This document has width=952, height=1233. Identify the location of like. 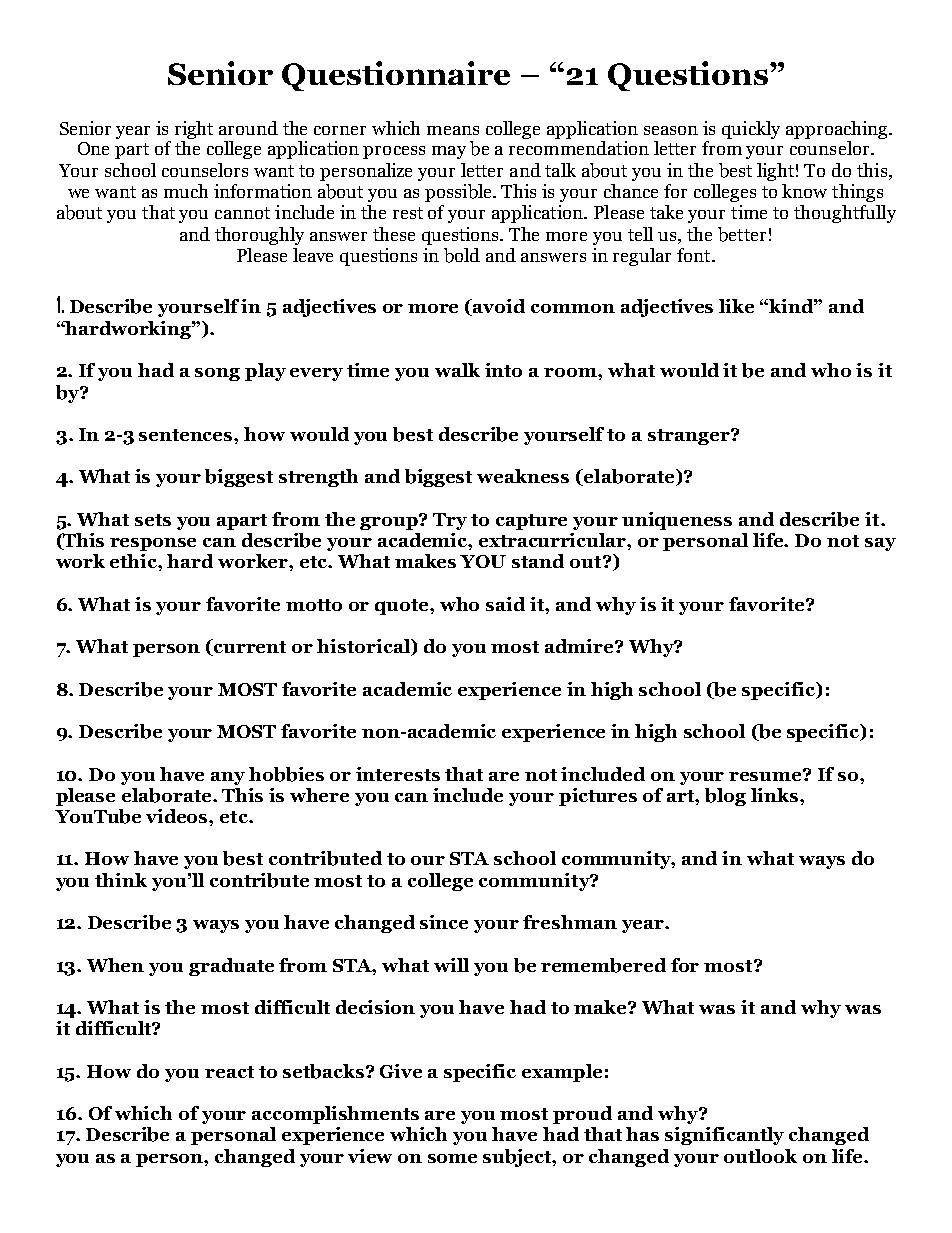
(736, 306).
